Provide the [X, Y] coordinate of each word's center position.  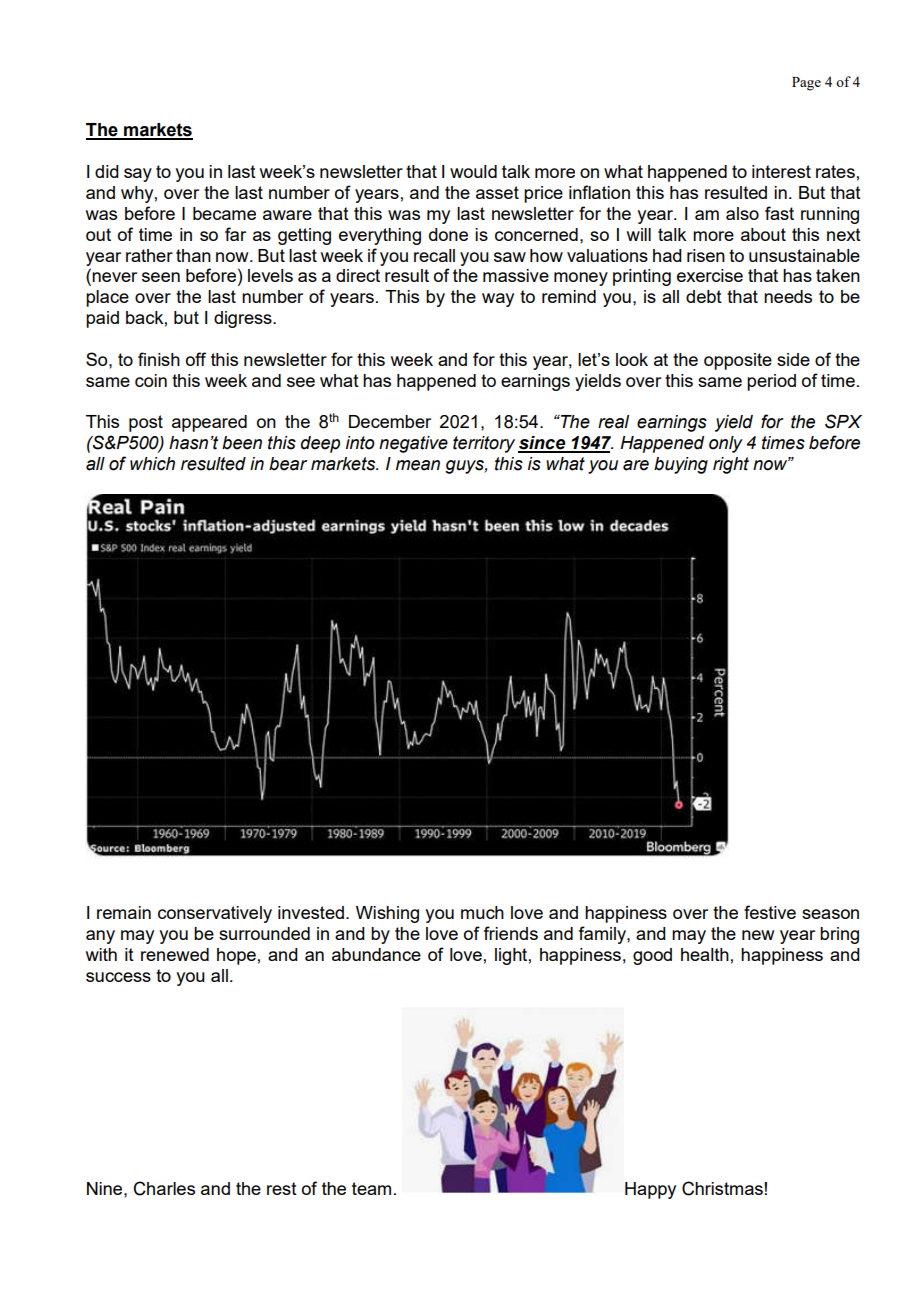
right [731, 465]
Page [806, 84]
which [152, 464]
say [138, 175]
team [371, 1188]
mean [418, 465]
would [473, 171]
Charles [164, 1188]
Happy [650, 1190]
